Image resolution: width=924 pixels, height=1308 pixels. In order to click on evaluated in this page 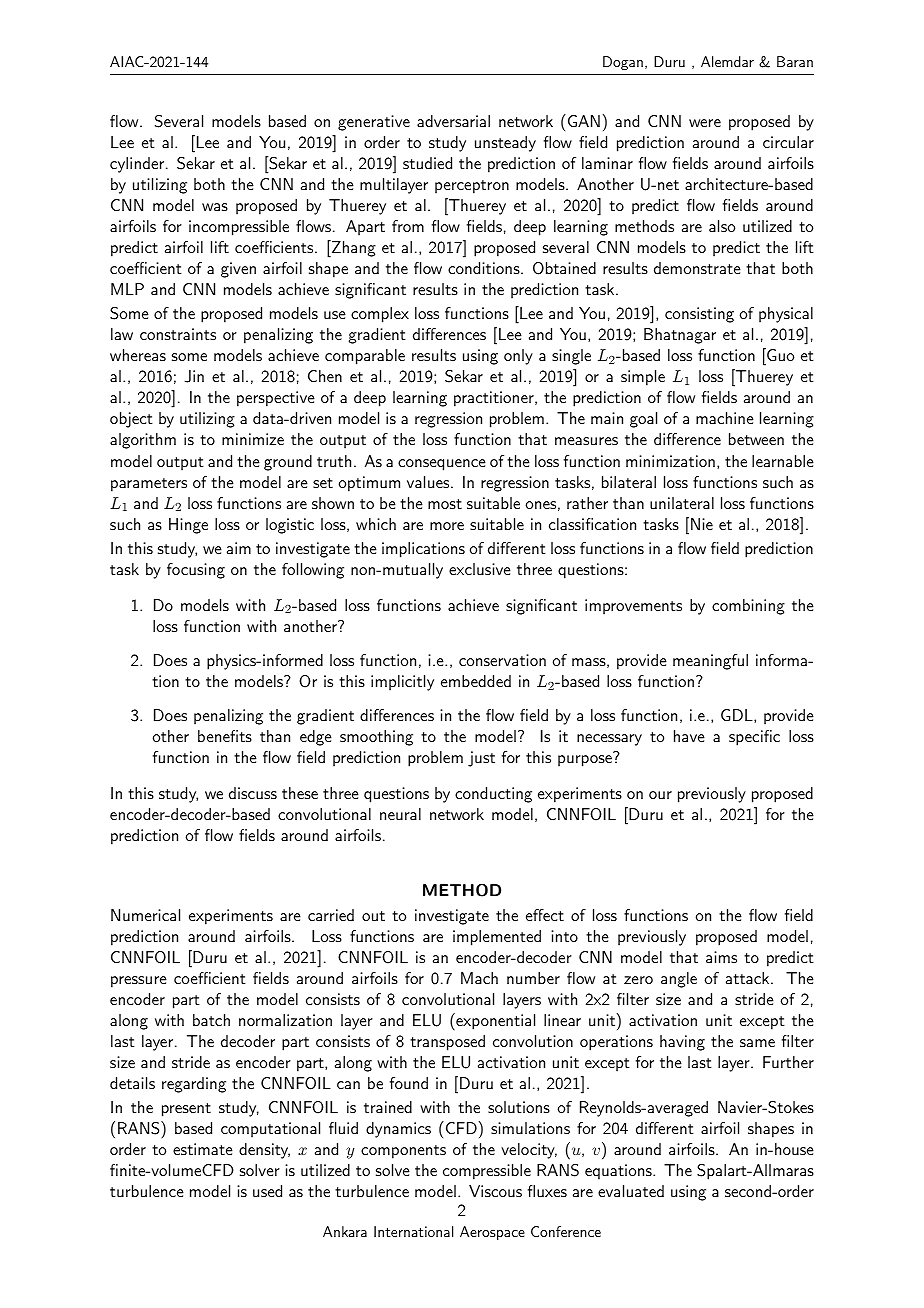, I will do `click(631, 1191)`.
